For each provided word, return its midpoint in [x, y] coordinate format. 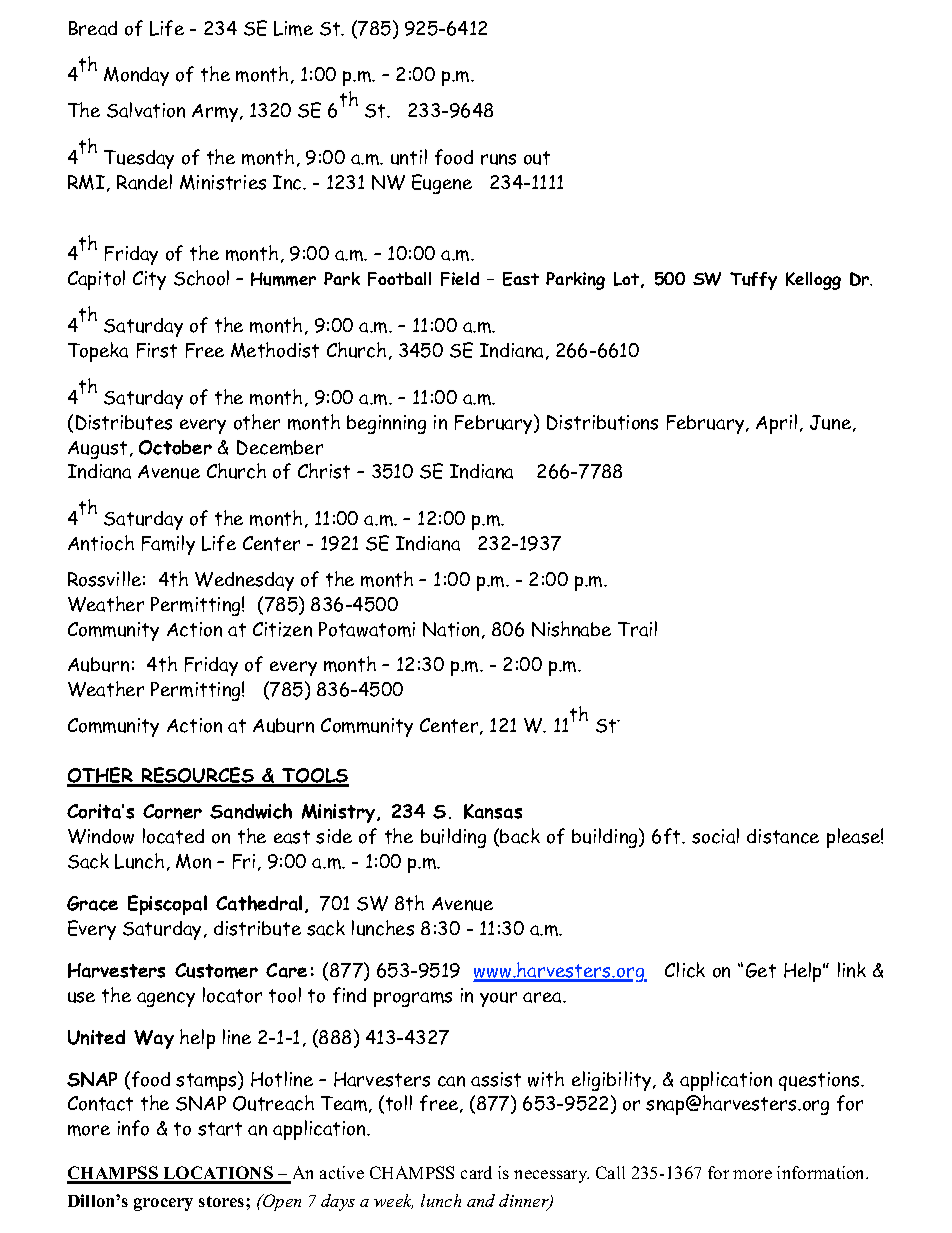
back [520, 836]
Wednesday [244, 581]
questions [820, 1081]
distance [783, 836]
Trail [637, 629]
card [476, 1172]
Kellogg [813, 281]
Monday [136, 76]
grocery [163, 1204]
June [832, 423]
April [776, 424]
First [157, 350]
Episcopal [167, 905]
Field [460, 279]
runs [498, 159]
